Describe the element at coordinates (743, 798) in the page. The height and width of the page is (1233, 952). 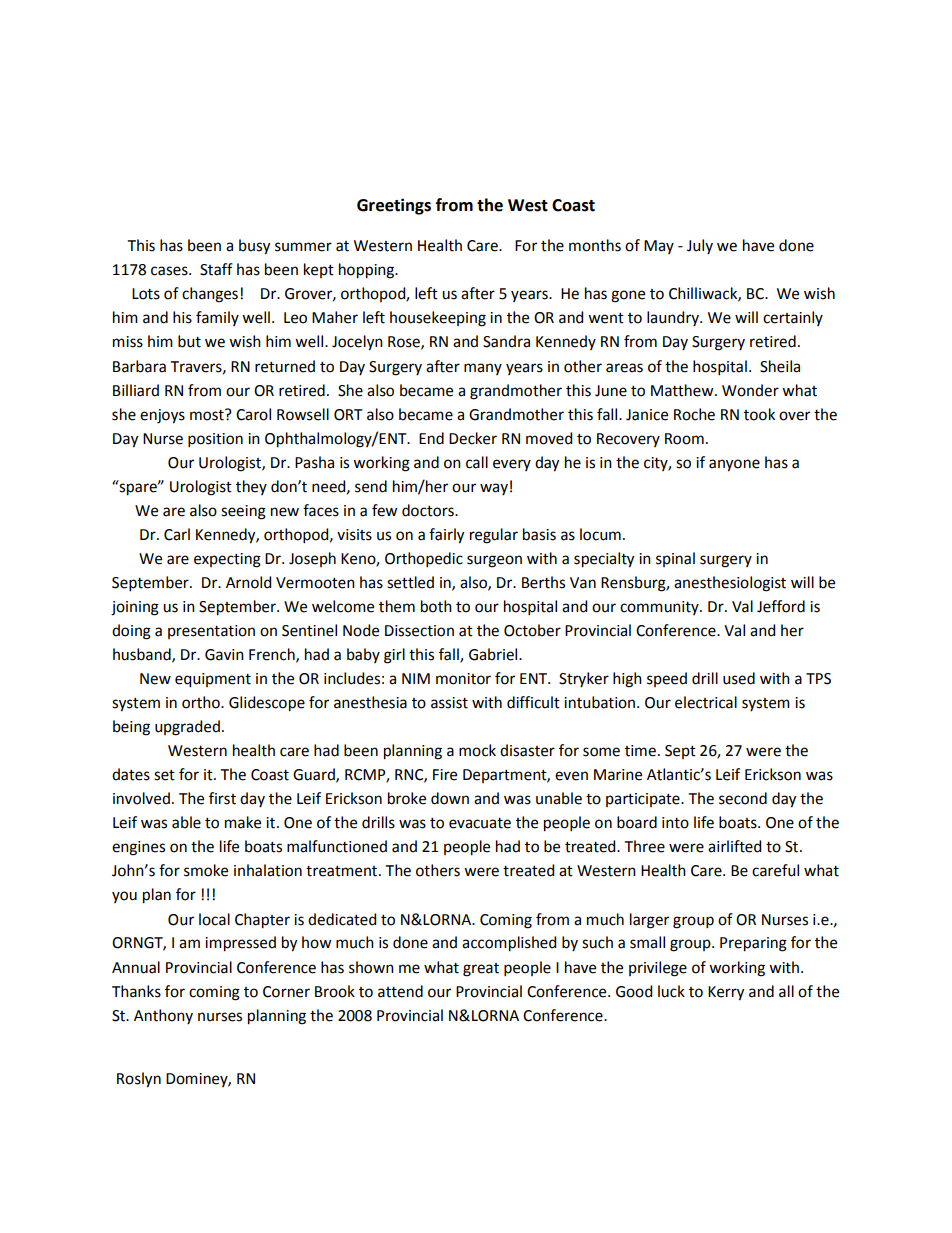
I see `second` at that location.
